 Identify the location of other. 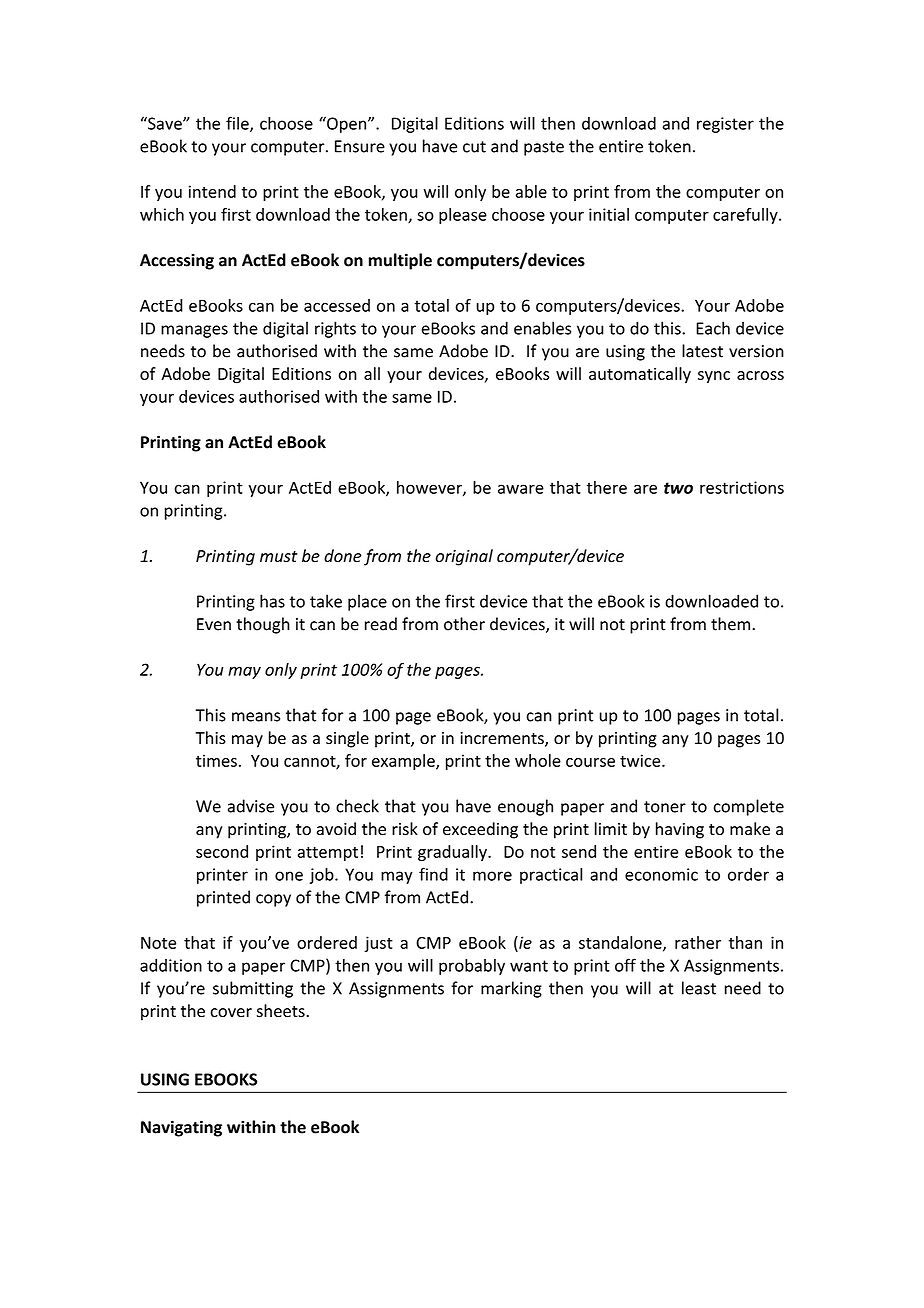
(464, 624).
